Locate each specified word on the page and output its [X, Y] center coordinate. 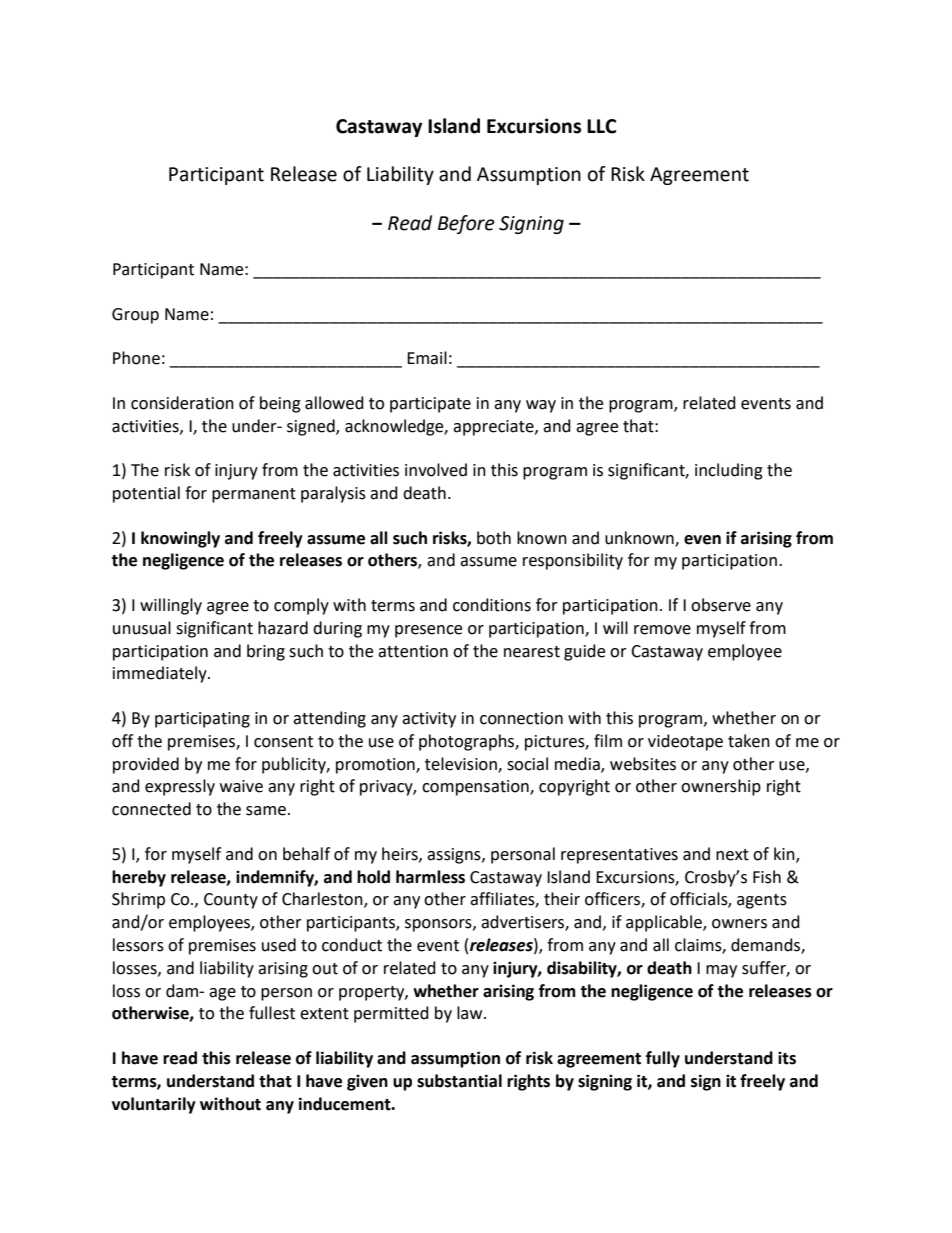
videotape [685, 742]
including [729, 471]
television [462, 764]
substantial [459, 1081]
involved [436, 470]
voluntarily [154, 1105]
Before [466, 224]
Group [135, 316]
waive [241, 786]
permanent [254, 495]
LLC [601, 126]
